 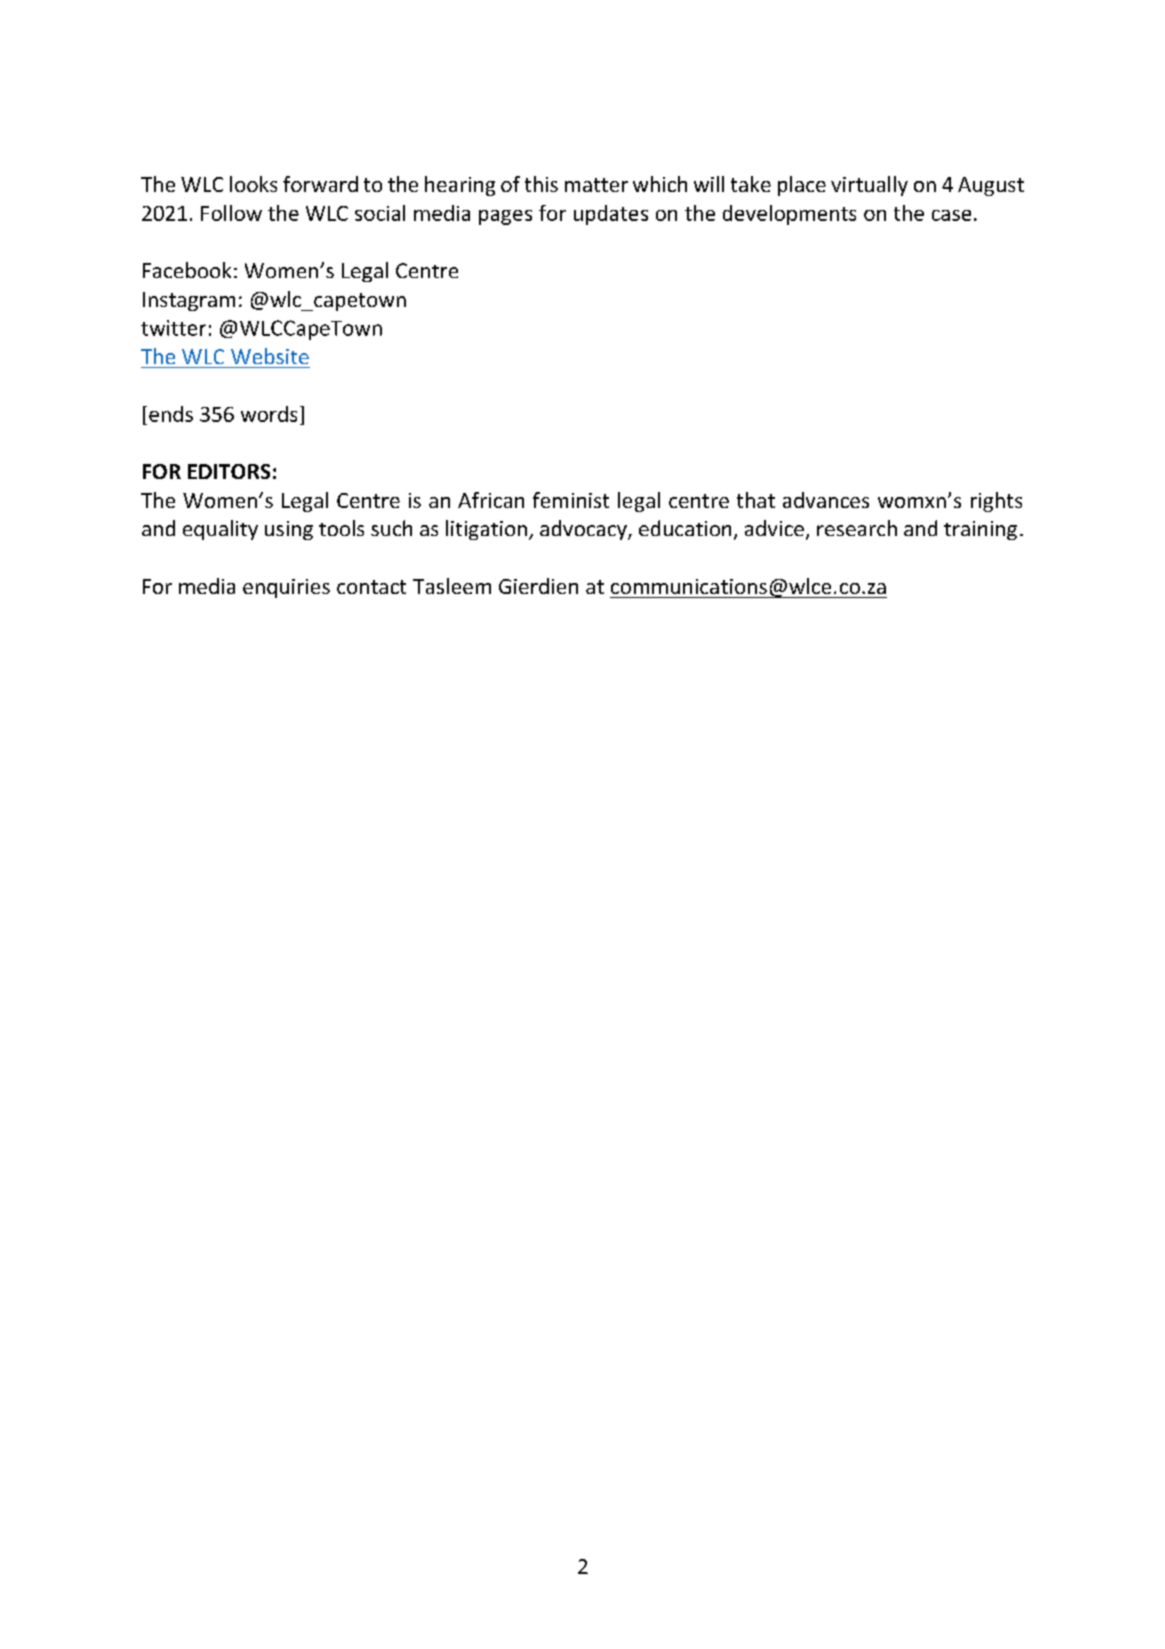 I want to click on twitter, so click(x=173, y=328).
